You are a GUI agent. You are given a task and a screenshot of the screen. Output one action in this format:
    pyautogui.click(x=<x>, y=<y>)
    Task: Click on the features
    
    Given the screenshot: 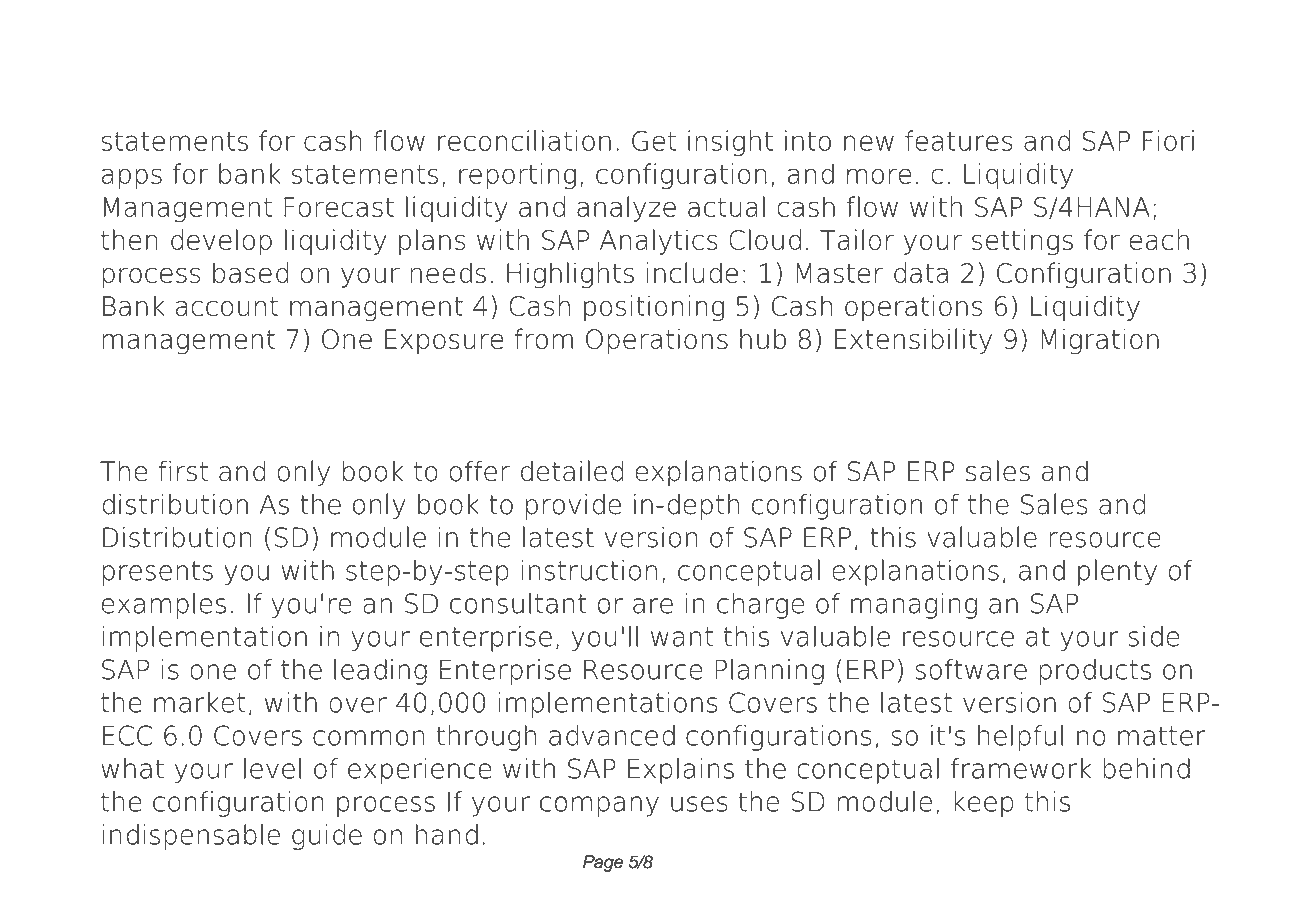 What is the action you would take?
    pyautogui.click(x=959, y=140)
